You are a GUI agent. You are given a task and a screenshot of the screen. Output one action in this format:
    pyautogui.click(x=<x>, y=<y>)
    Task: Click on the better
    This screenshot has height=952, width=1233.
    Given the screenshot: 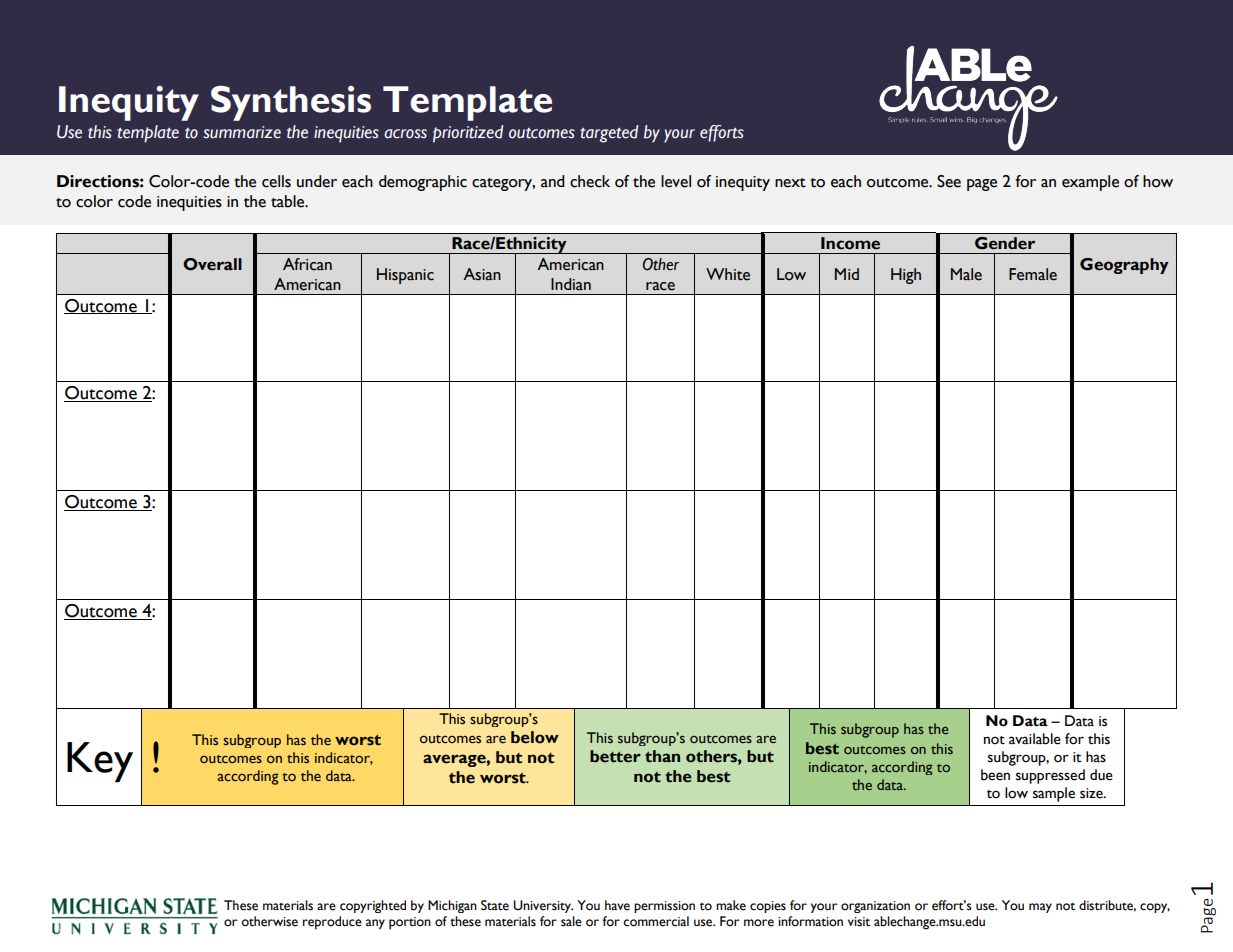 What is the action you would take?
    pyautogui.click(x=615, y=756)
